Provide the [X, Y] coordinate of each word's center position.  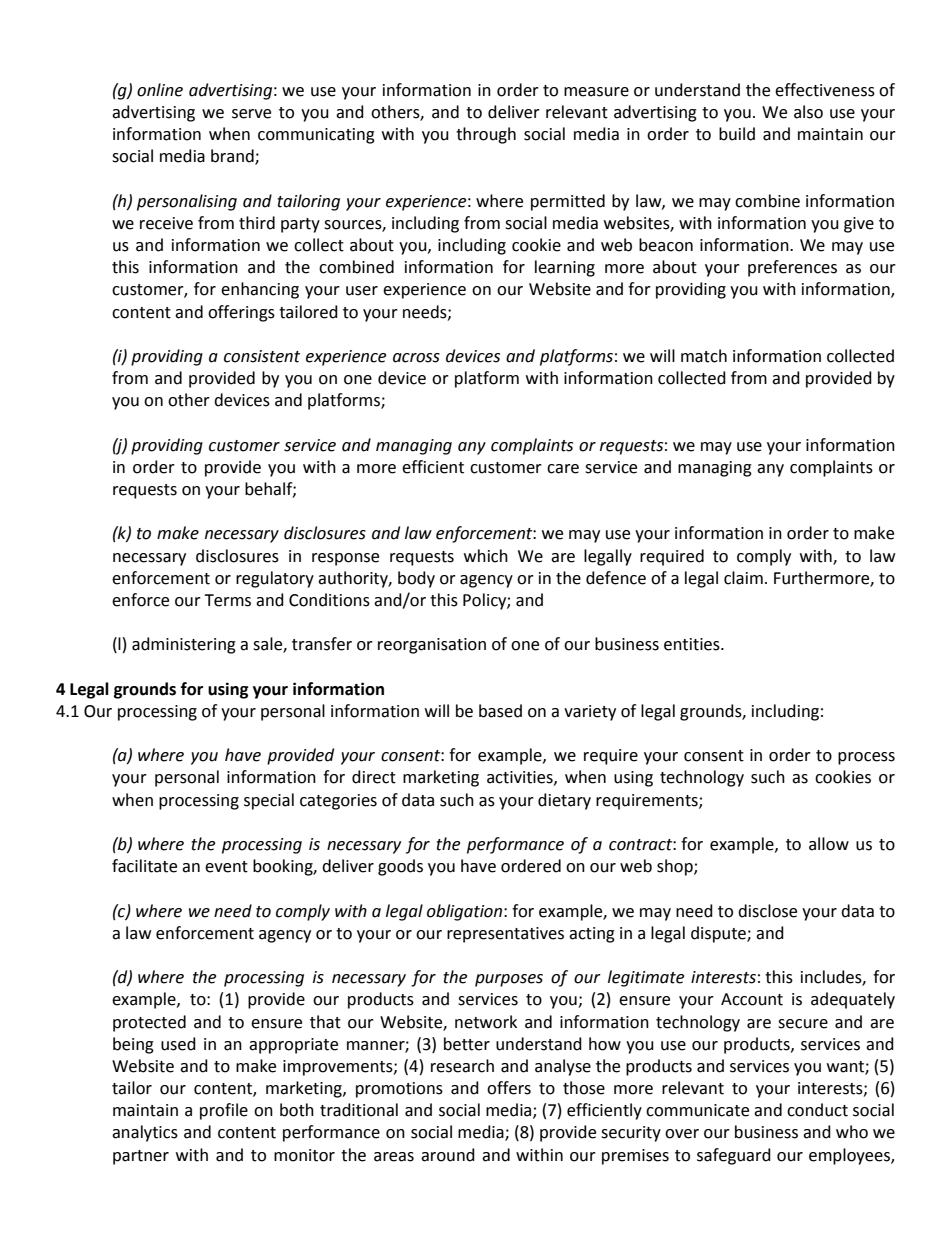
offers [509, 1088]
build [737, 134]
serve [251, 114]
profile [224, 1111]
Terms [227, 600]
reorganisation [432, 646]
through [486, 135]
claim [743, 578]
